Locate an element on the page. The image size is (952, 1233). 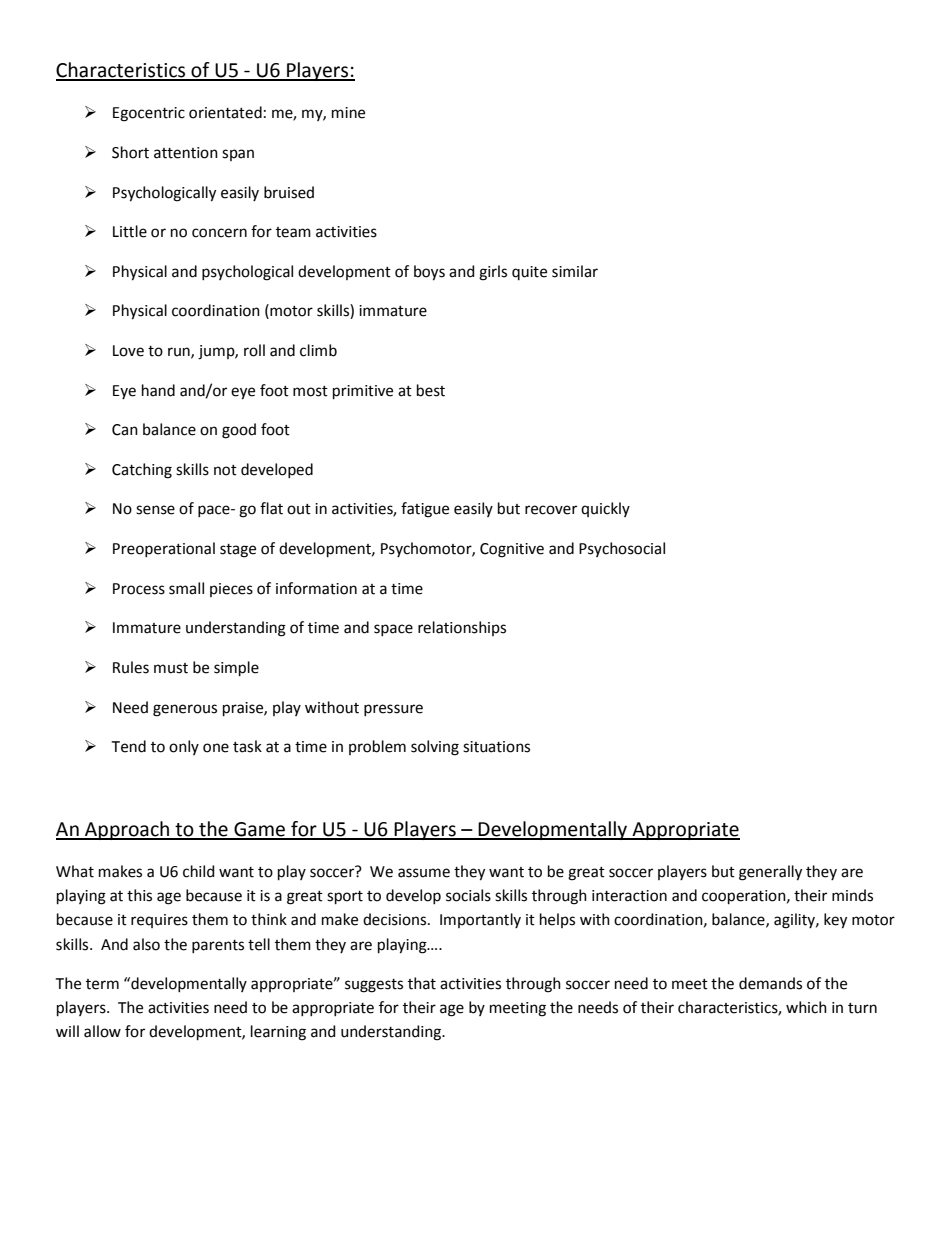
mine is located at coordinates (348, 113).
